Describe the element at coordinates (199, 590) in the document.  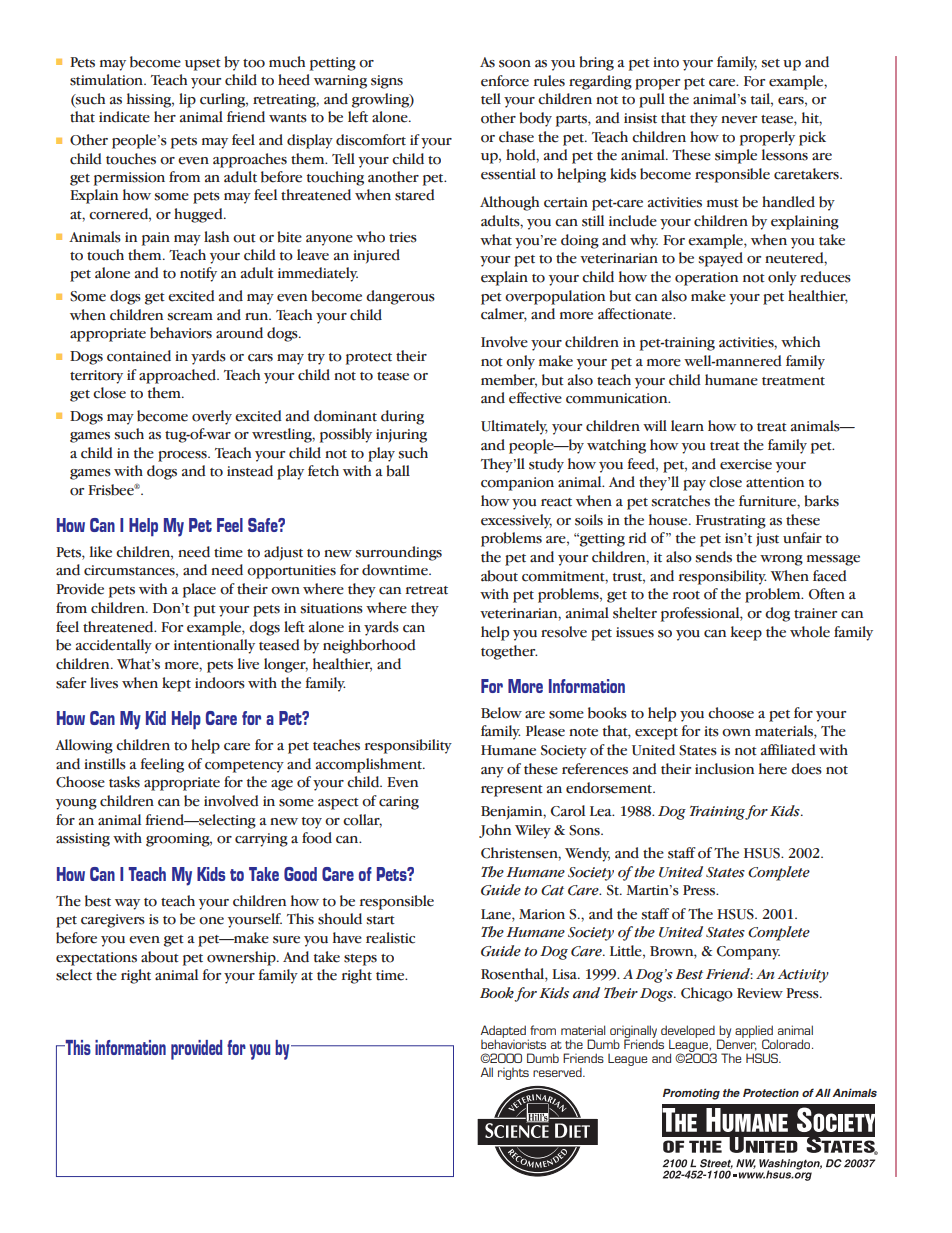
I see `place` at that location.
